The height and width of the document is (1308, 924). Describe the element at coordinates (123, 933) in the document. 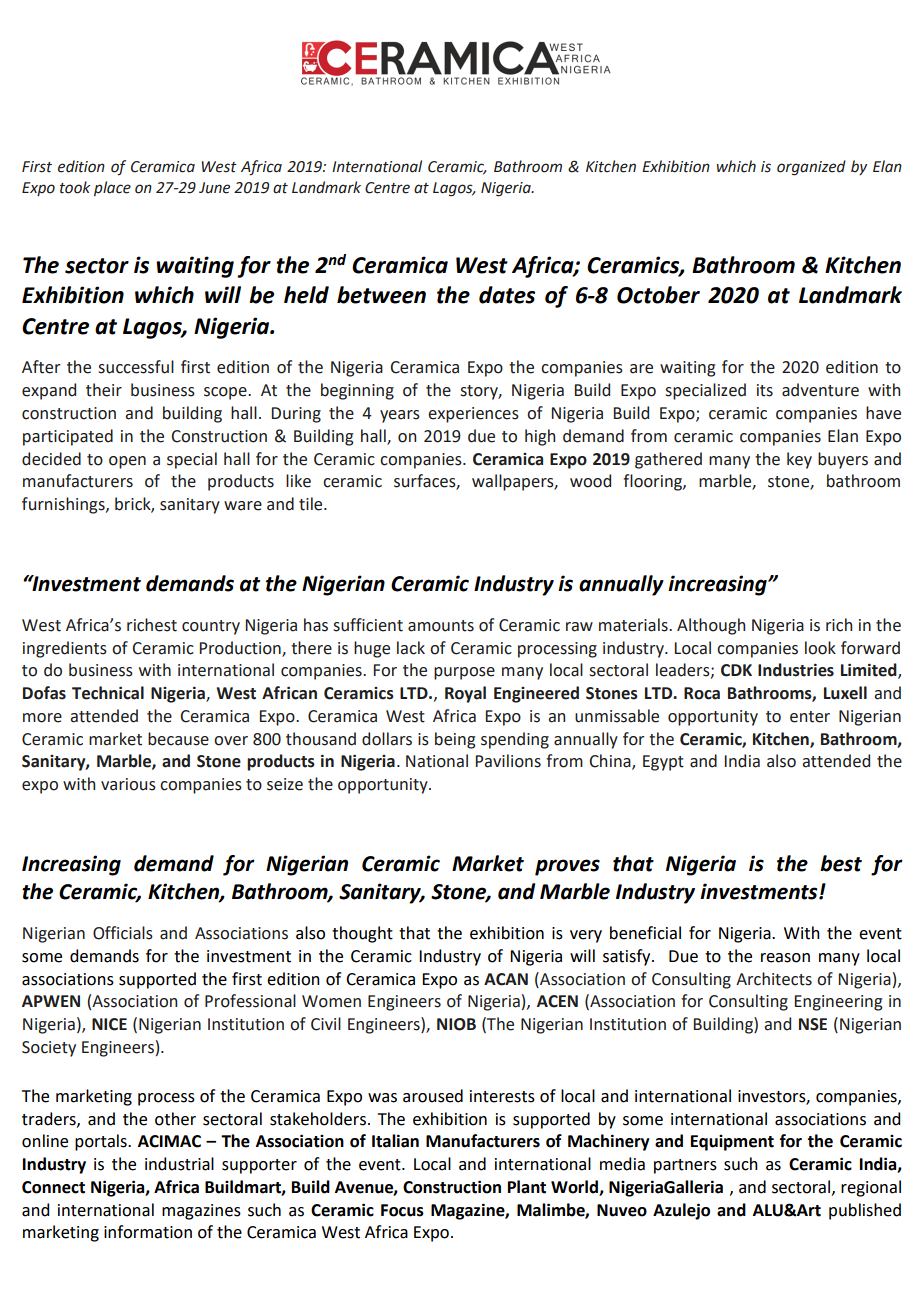

I see `Officials` at that location.
